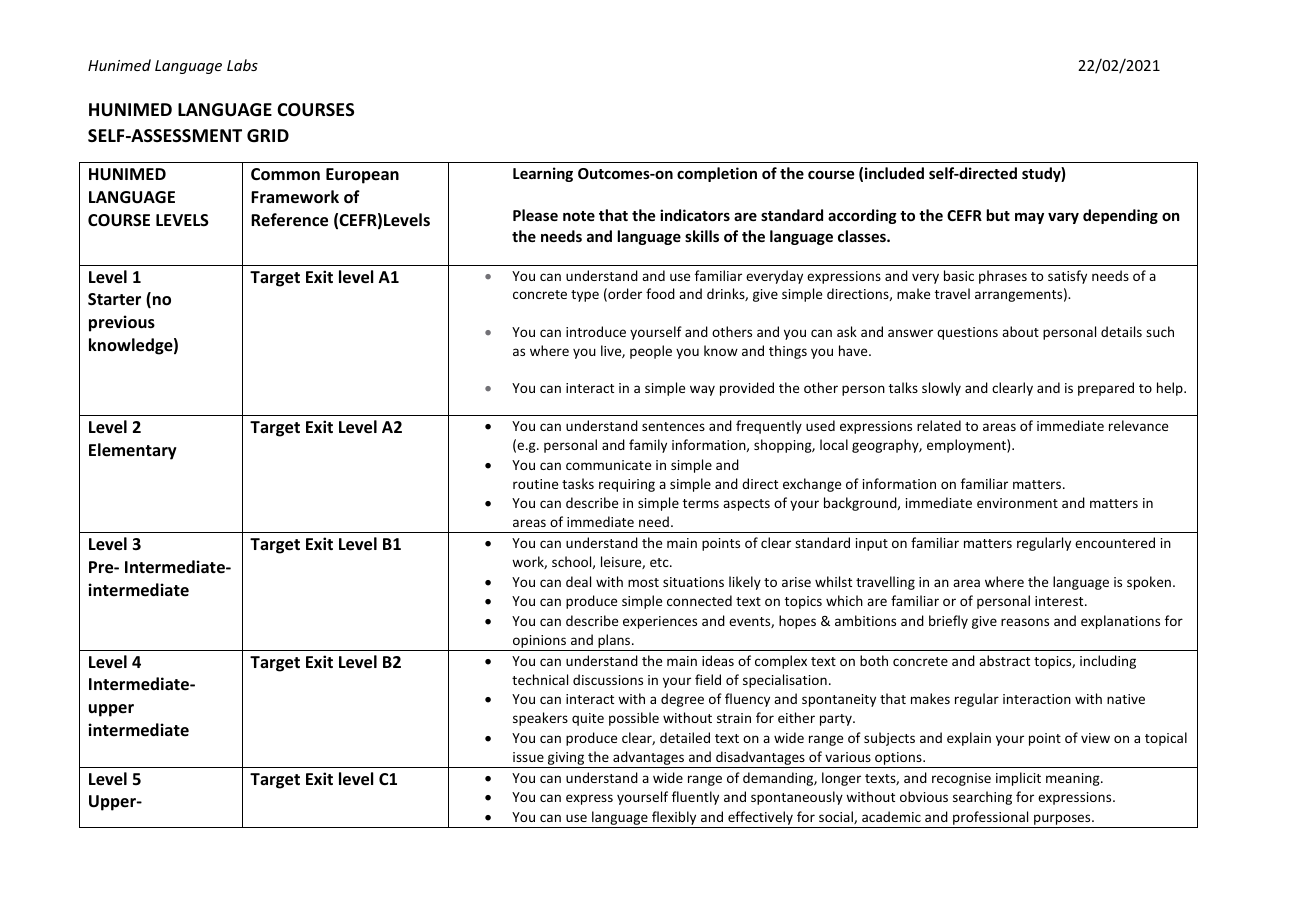  What do you see at coordinates (660, 293) in the screenshot?
I see `food` at bounding box center [660, 293].
